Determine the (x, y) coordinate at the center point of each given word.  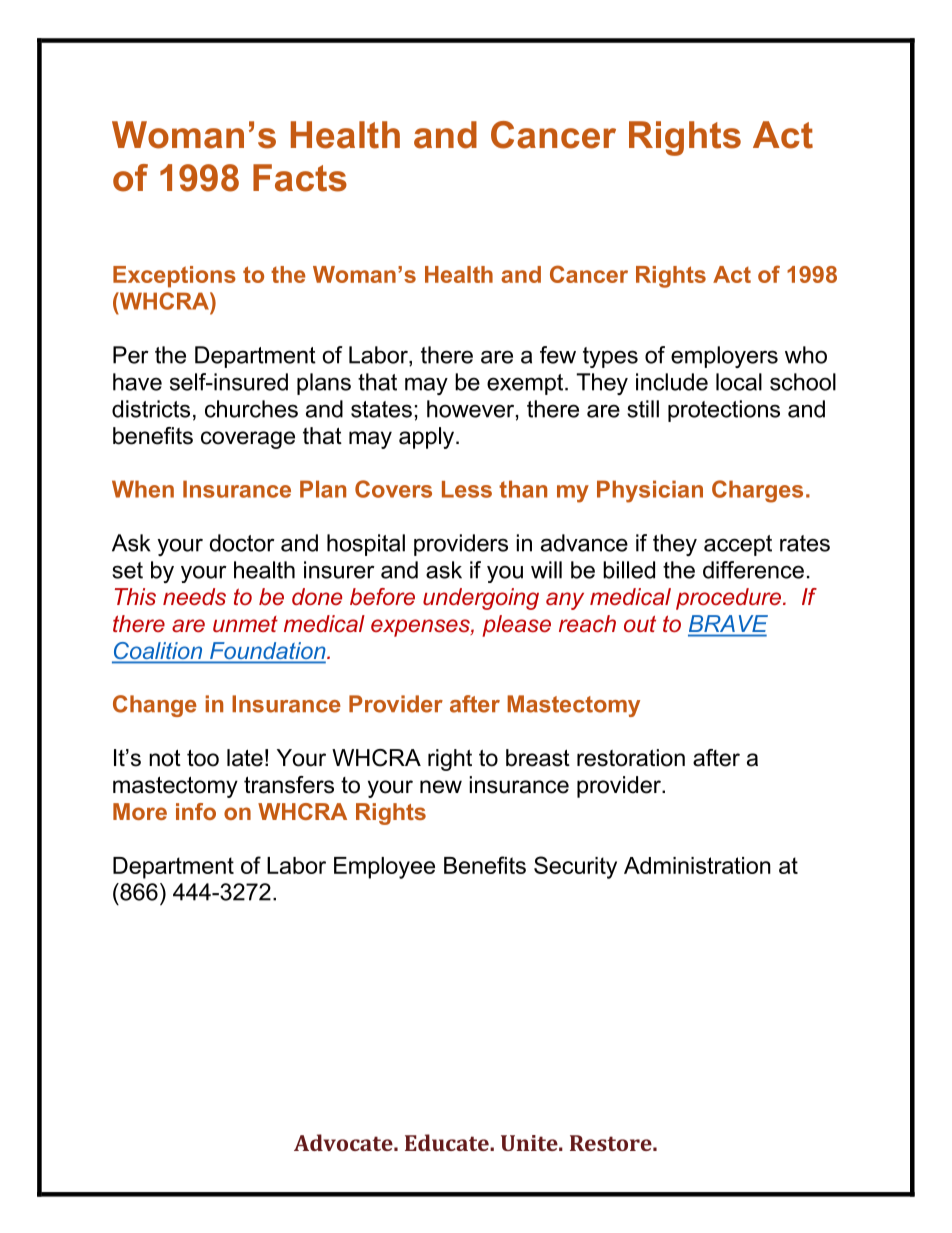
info (196, 811)
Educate (448, 1142)
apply (428, 438)
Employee (384, 868)
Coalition (158, 652)
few (558, 355)
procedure (728, 599)
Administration (697, 865)
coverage (248, 440)
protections (724, 411)
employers (724, 357)
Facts (300, 178)
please (516, 626)
